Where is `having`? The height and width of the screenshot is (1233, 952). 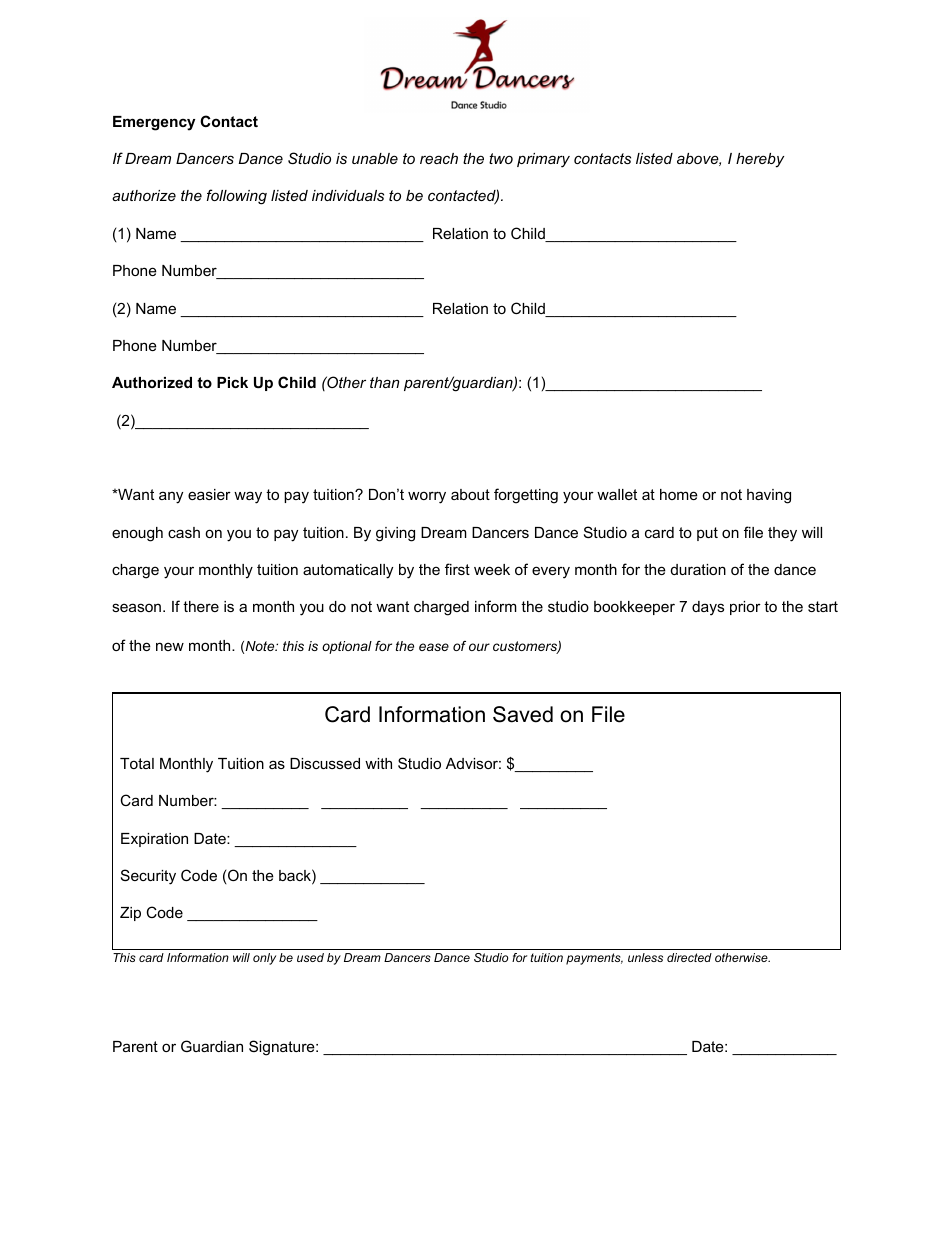 having is located at coordinates (769, 496).
